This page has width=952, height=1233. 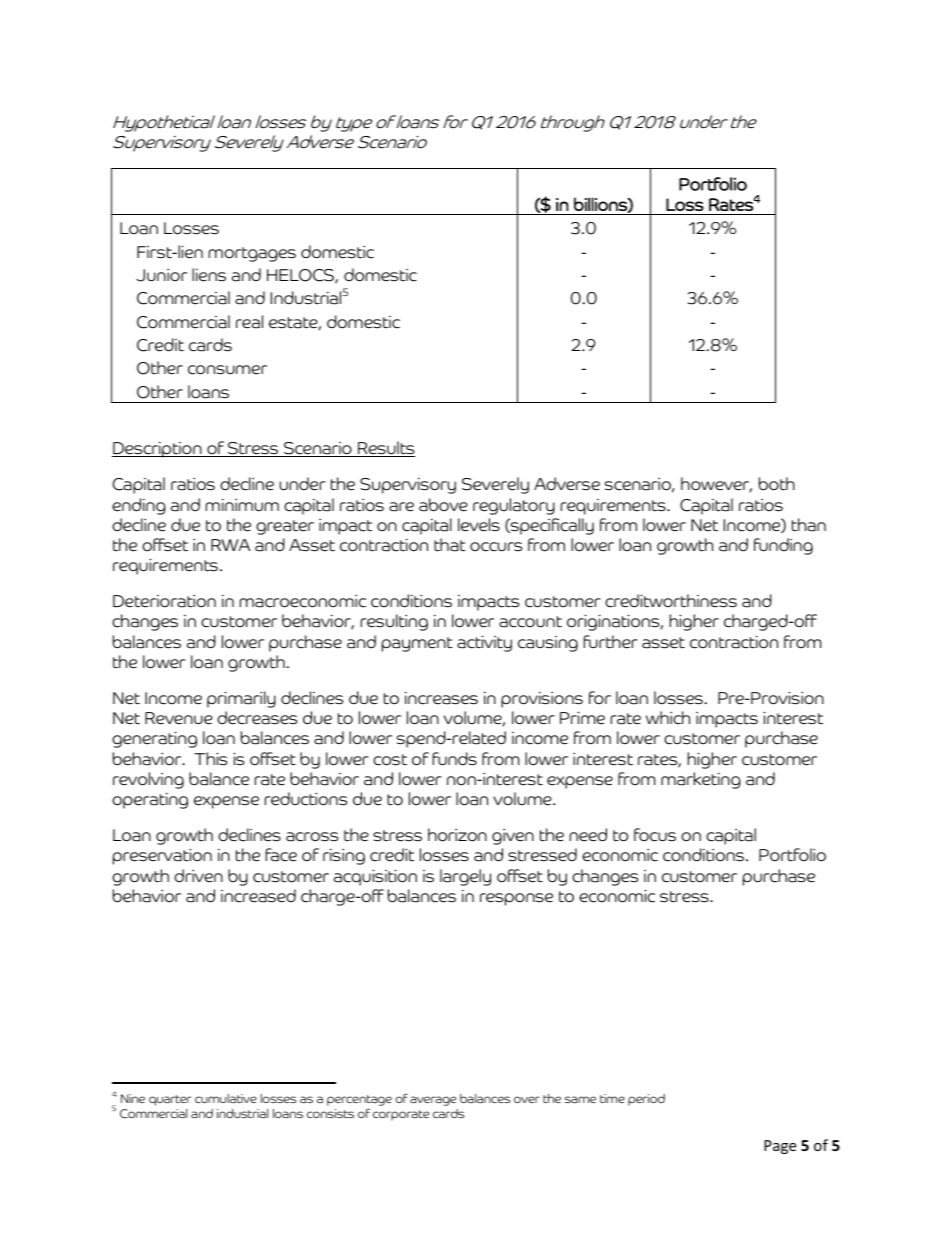 I want to click on both, so click(x=777, y=484).
